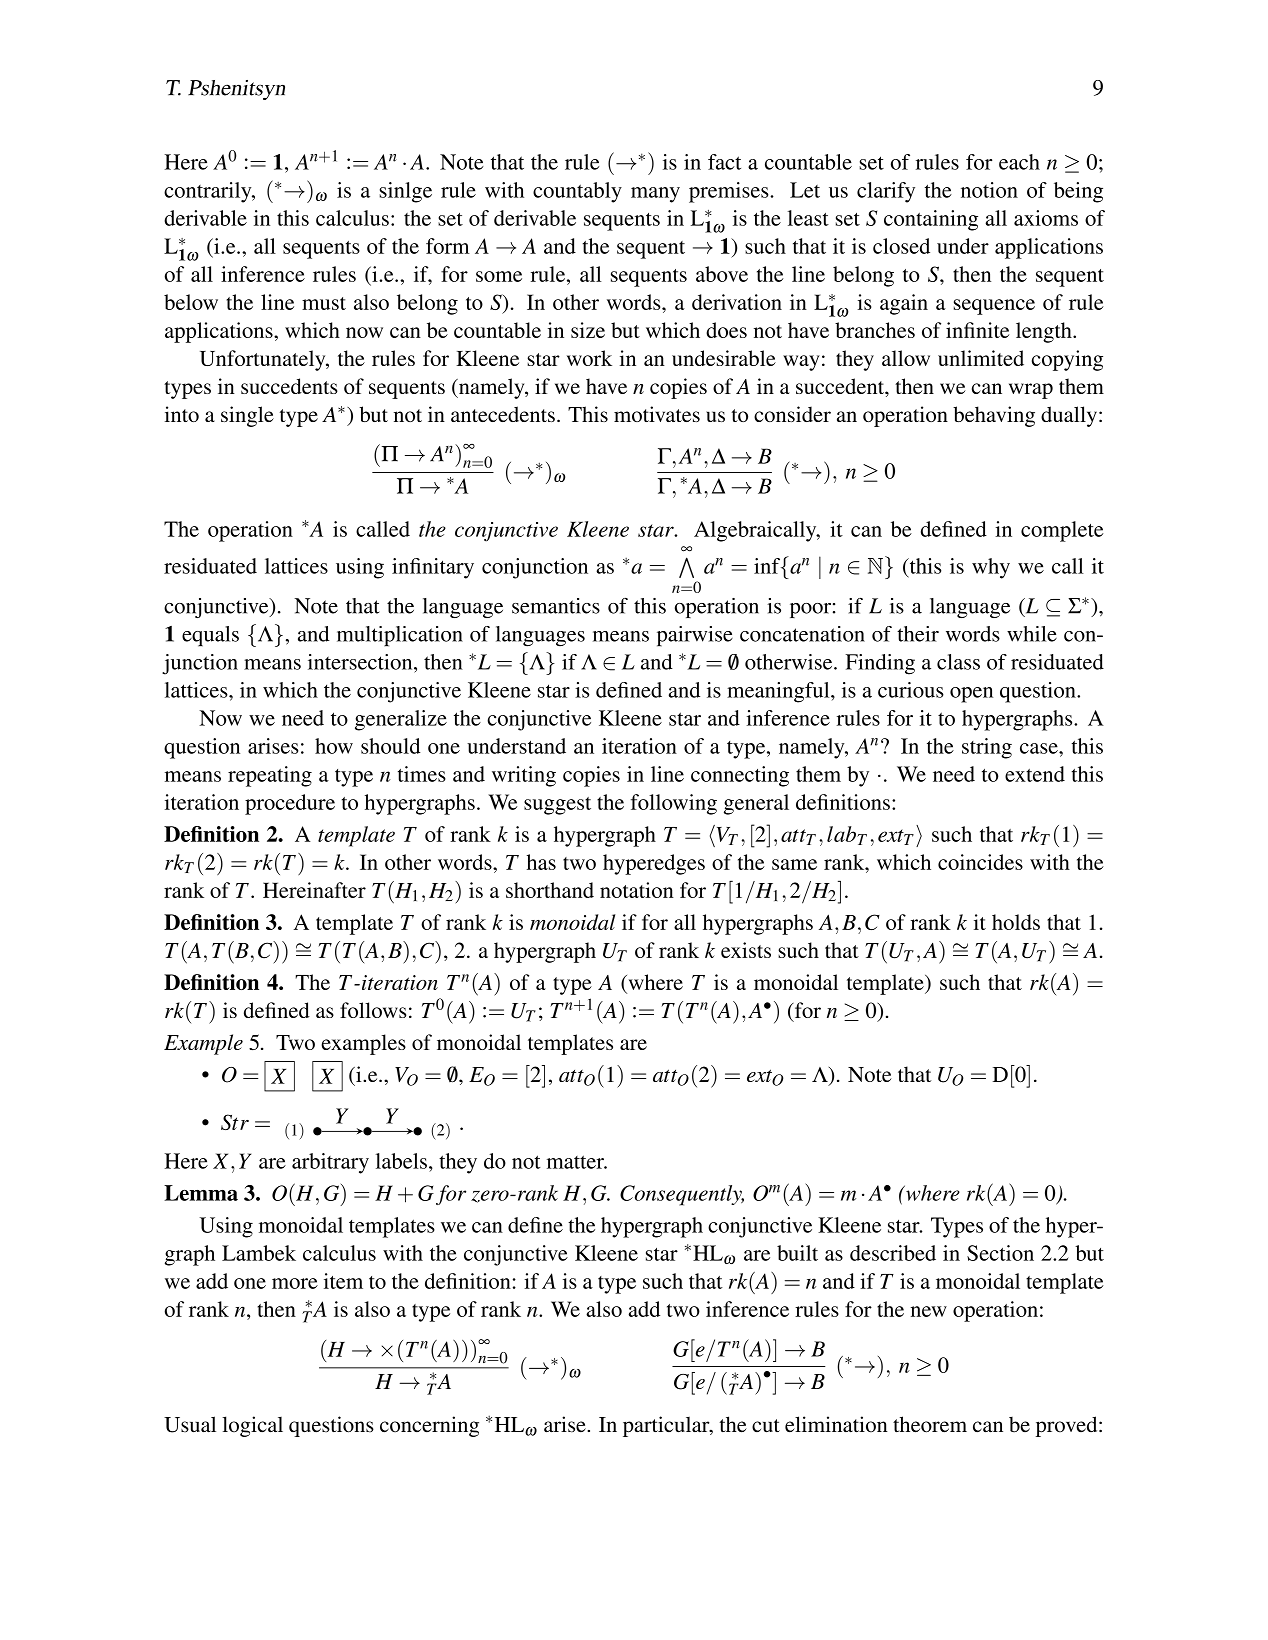  I want to click on logical, so click(252, 1426).
